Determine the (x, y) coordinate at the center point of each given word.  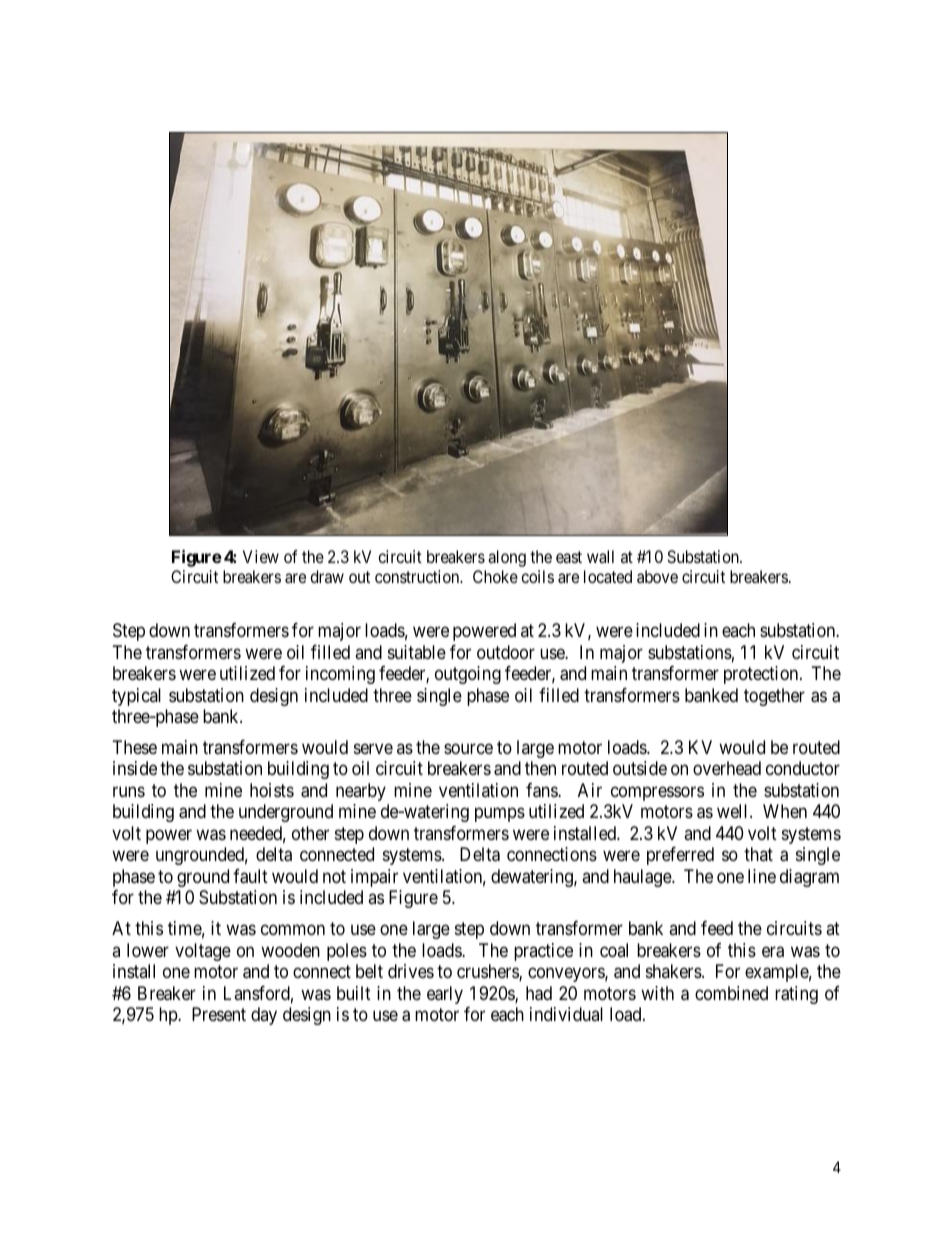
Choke (495, 576)
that (758, 854)
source (468, 748)
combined (731, 993)
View (261, 556)
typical (136, 697)
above (657, 576)
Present (219, 1014)
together (774, 697)
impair (374, 878)
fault (250, 876)
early (445, 995)
